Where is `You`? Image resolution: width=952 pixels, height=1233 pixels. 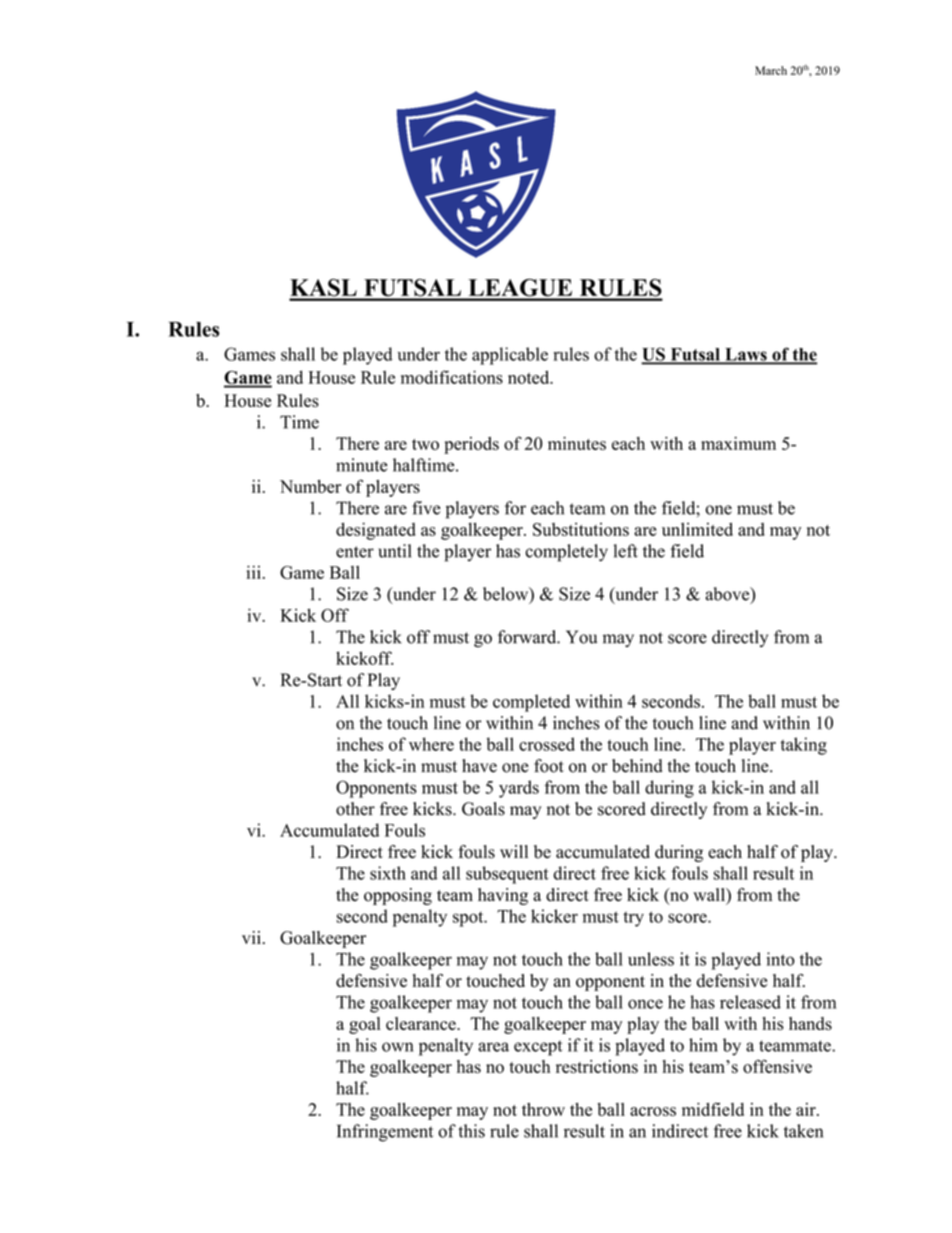
You is located at coordinates (581, 637).
